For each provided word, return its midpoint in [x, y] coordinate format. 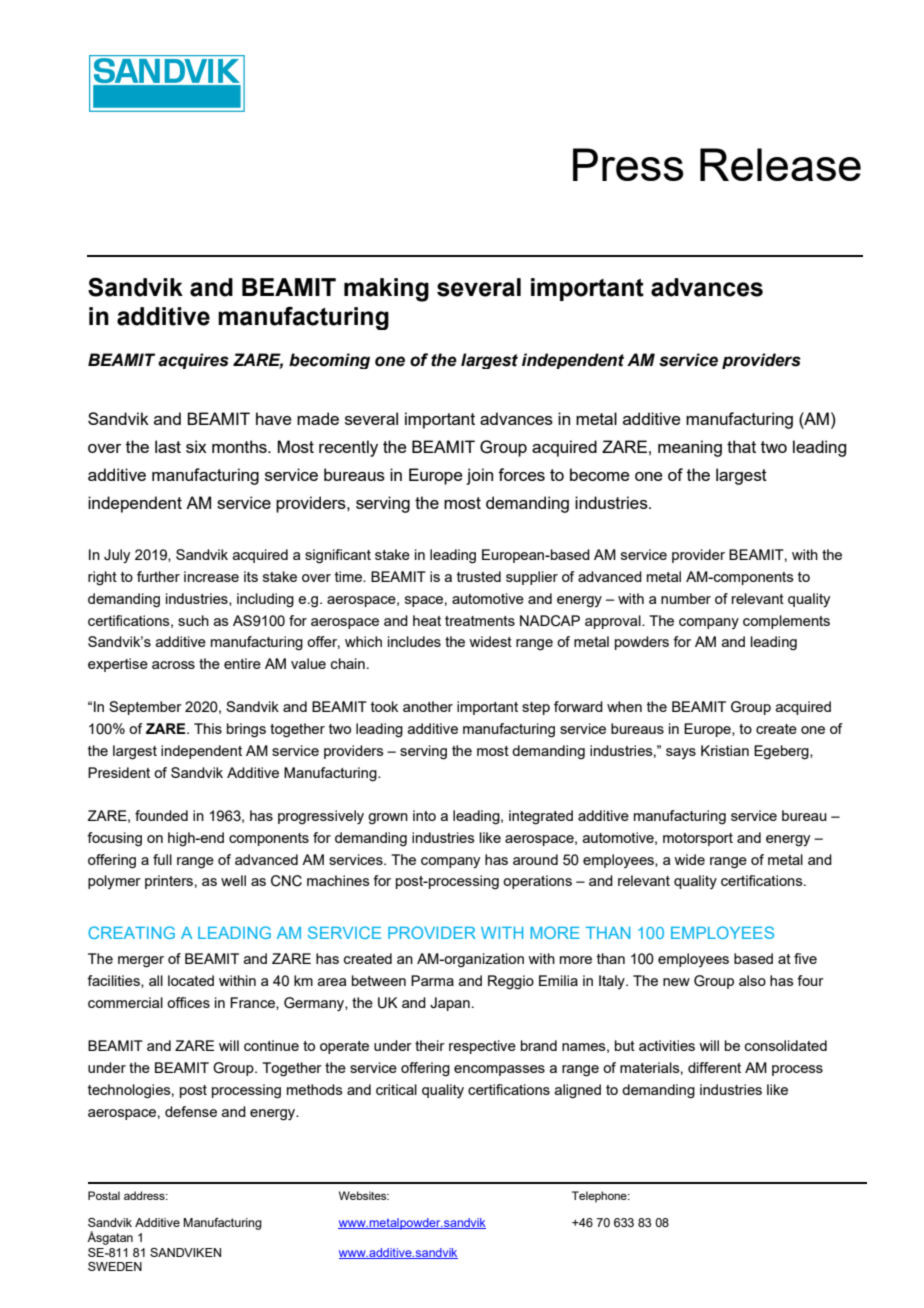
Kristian [725, 750]
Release [780, 164]
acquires [193, 361]
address [145, 1195]
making [386, 290]
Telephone [600, 1197]
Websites [364, 1195]
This [208, 728]
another [428, 706]
